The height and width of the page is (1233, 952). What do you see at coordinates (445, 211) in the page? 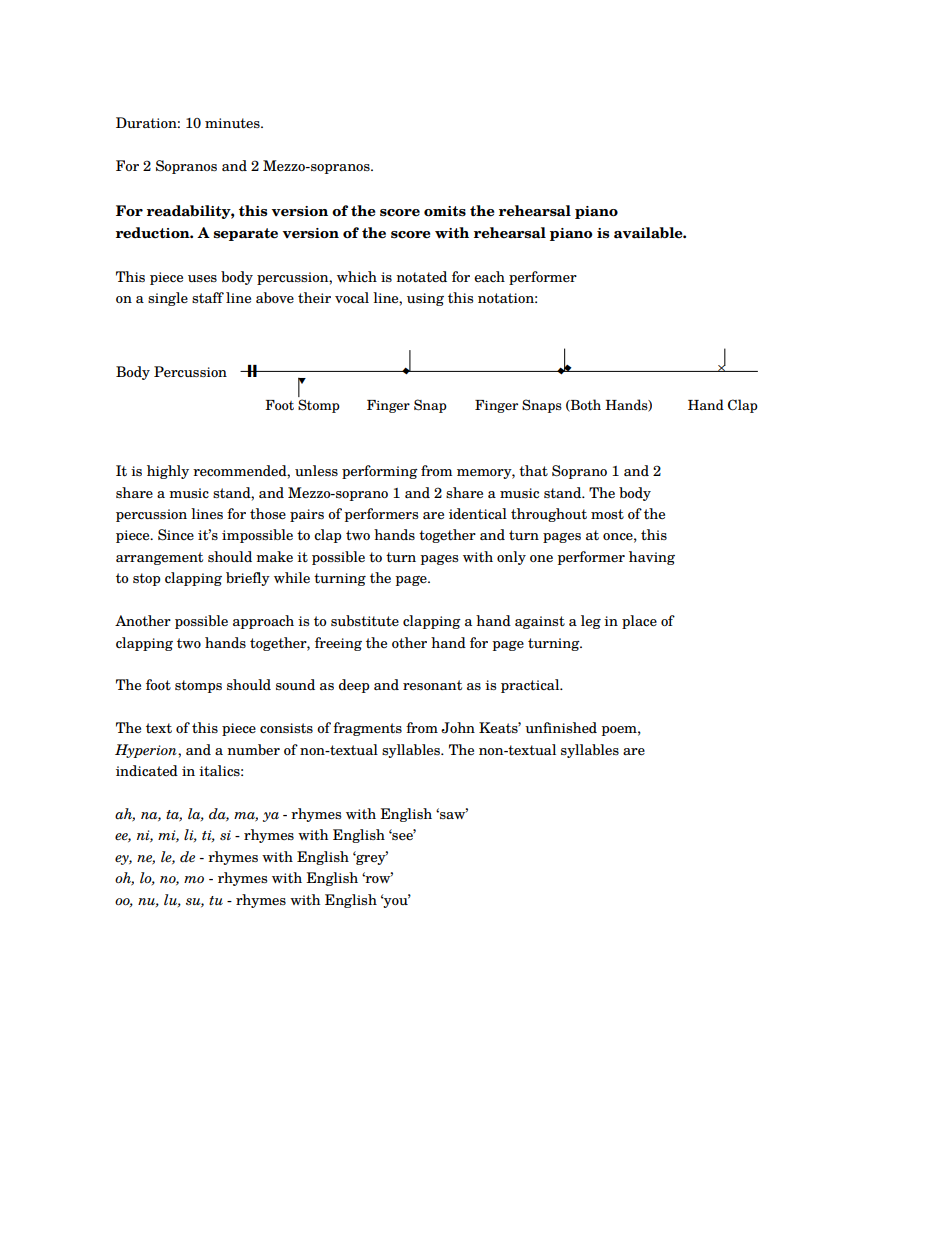
I see `omits` at bounding box center [445, 211].
